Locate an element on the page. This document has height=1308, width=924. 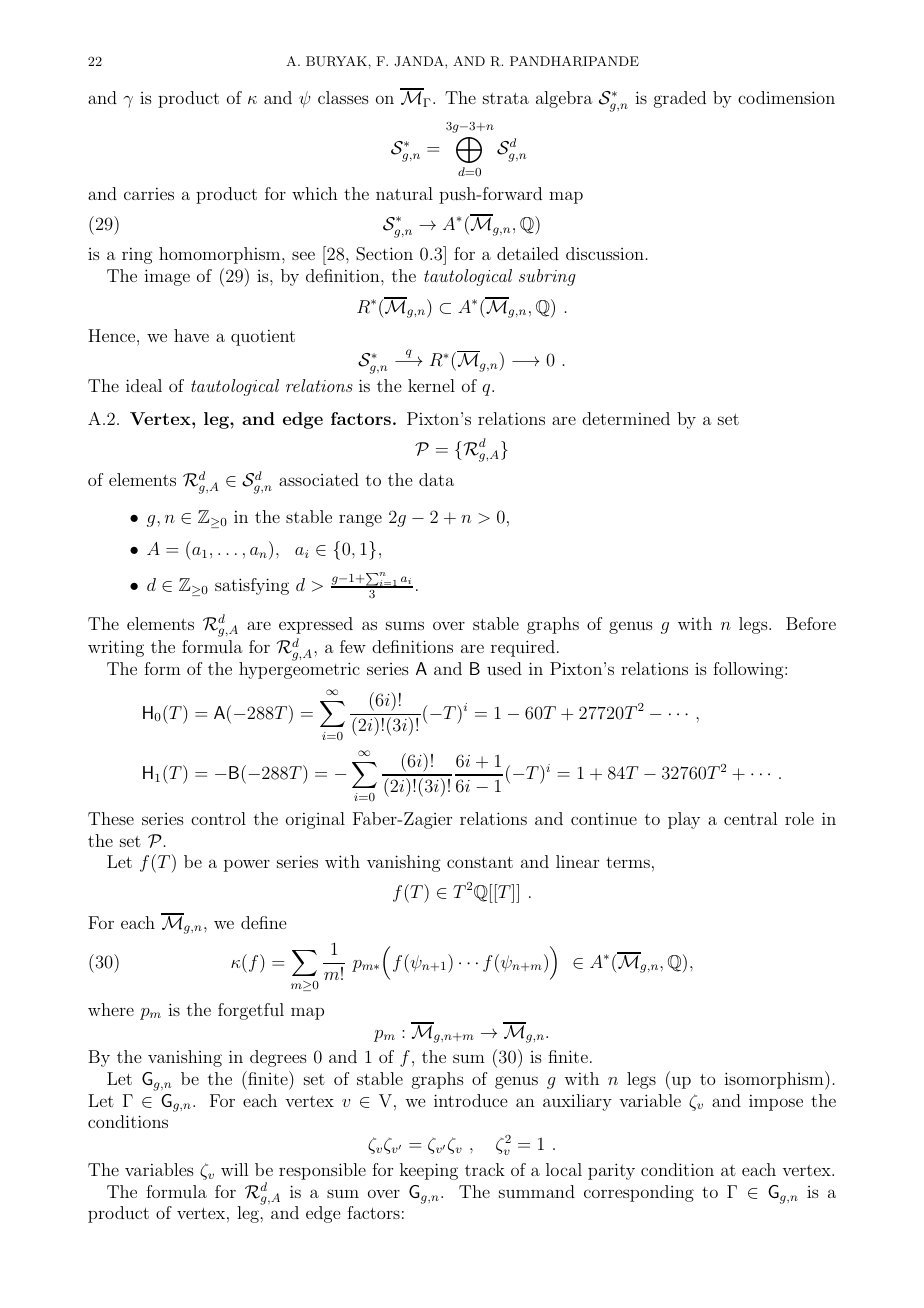
will is located at coordinates (234, 1169).
